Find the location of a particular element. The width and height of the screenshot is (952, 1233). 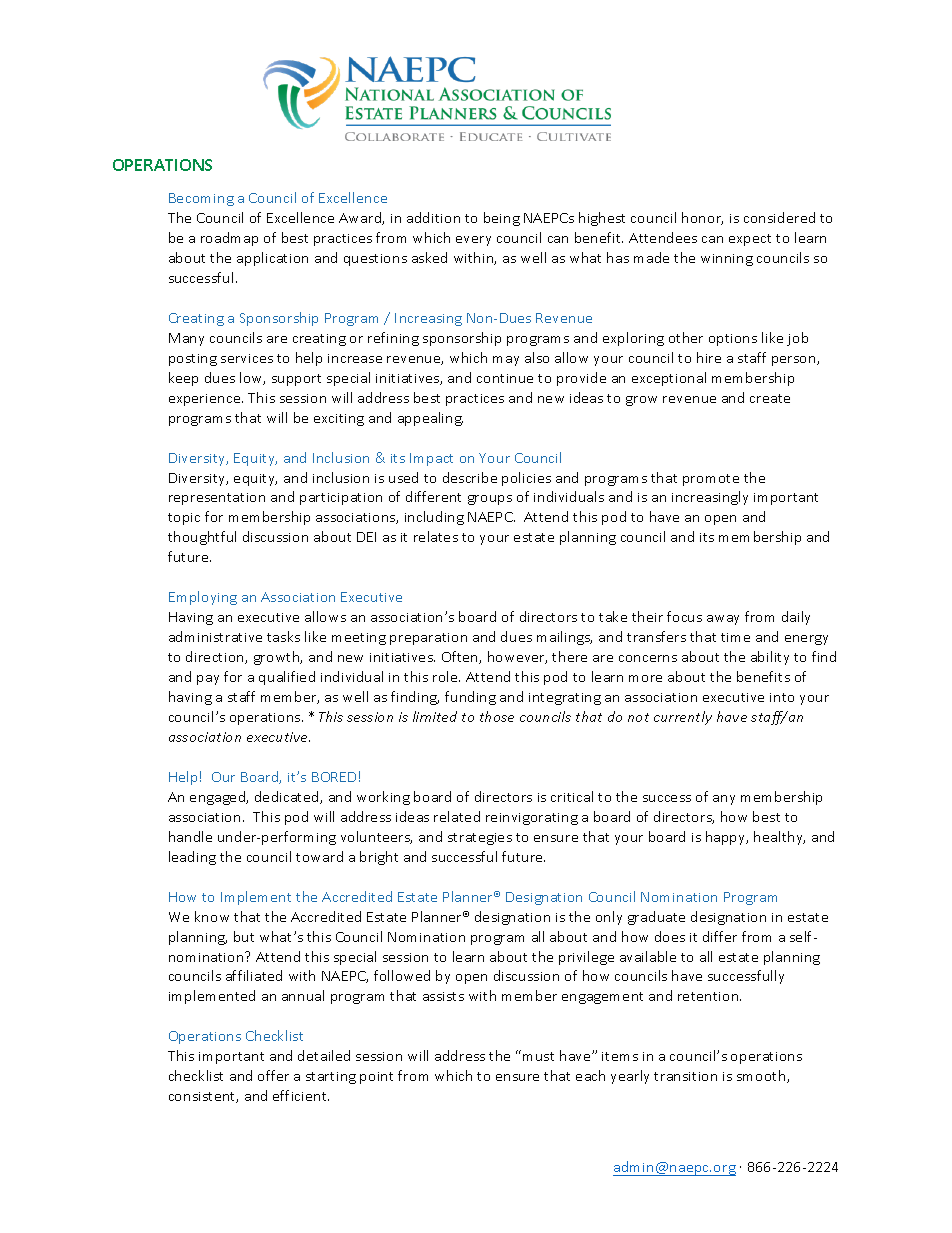

time is located at coordinates (735, 637).
